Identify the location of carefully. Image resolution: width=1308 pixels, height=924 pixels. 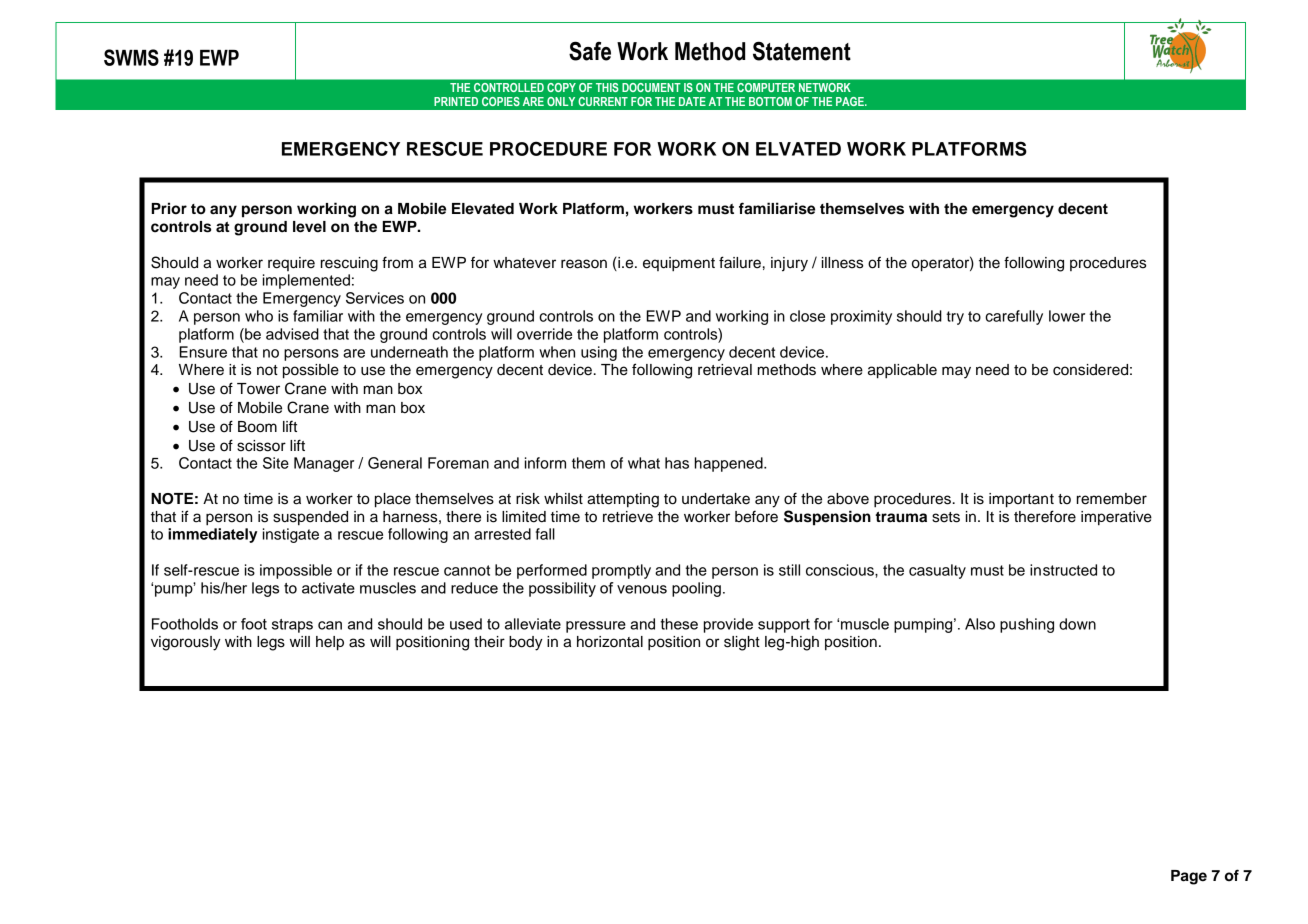
(1014, 317).
